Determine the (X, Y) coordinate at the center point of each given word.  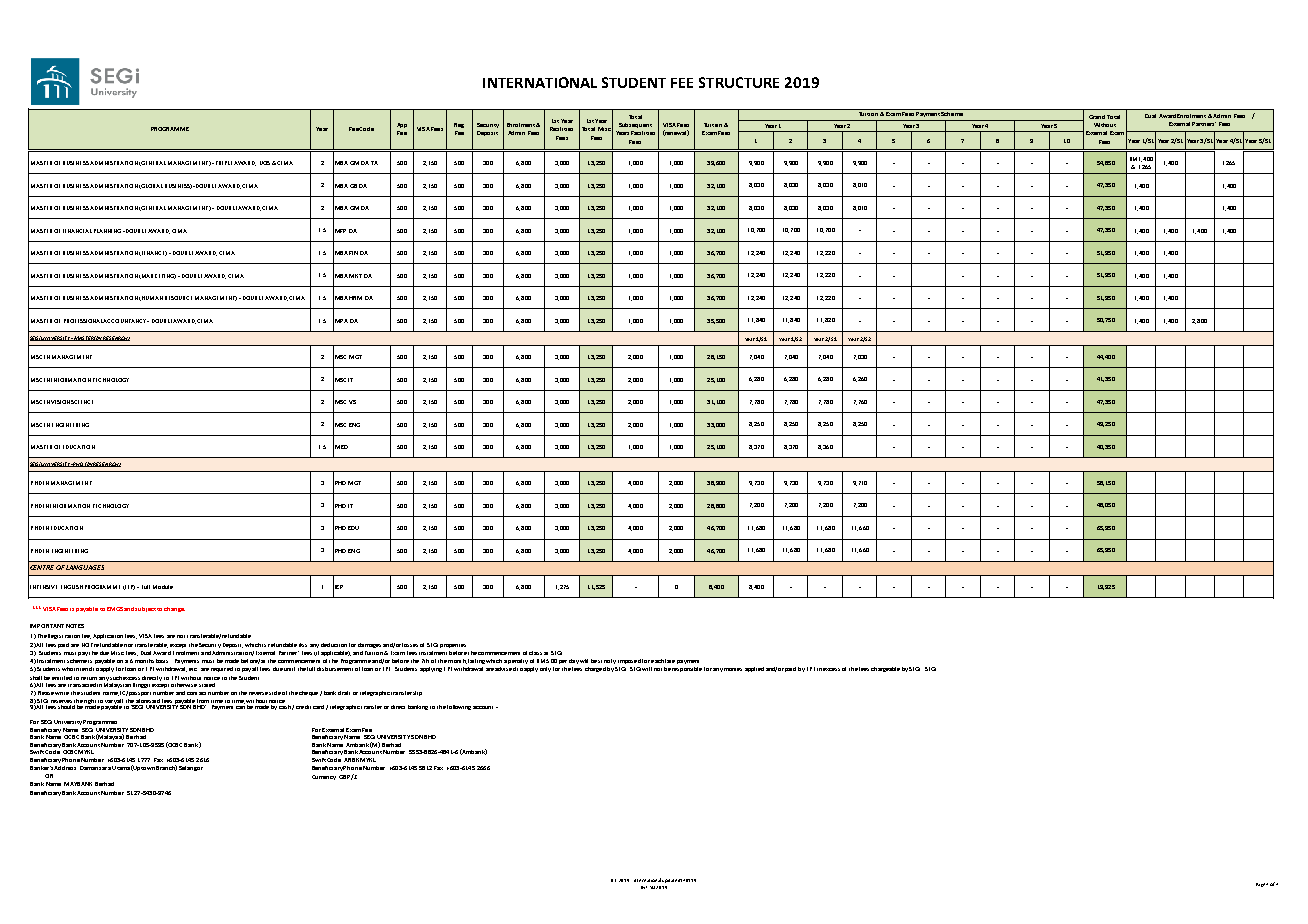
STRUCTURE (739, 82)
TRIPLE (224, 163)
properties (453, 646)
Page (1261, 885)
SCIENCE (82, 402)
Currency (324, 777)
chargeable (885, 669)
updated (671, 881)
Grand (1097, 117)
